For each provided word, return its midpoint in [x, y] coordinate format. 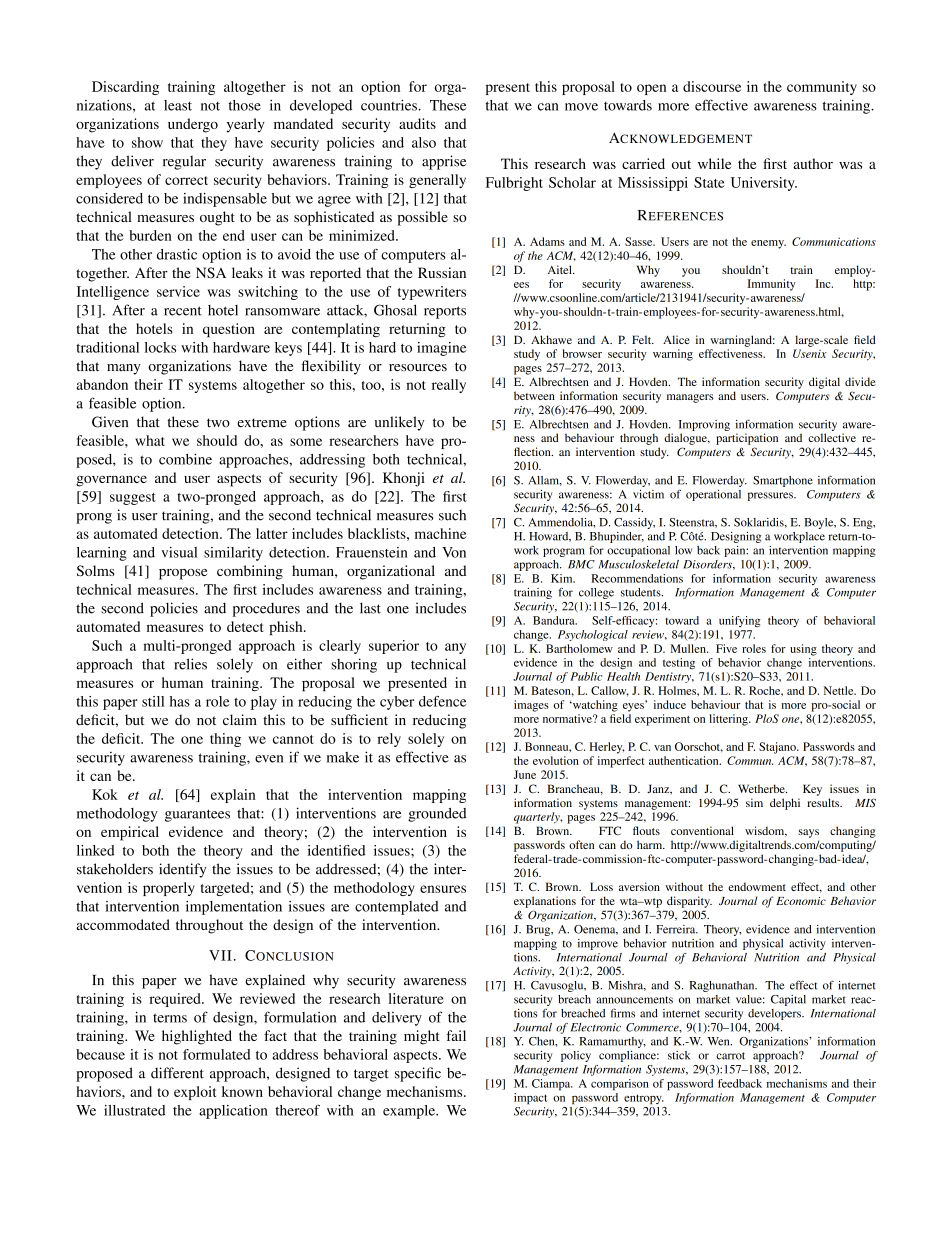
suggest [133, 499]
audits [417, 123]
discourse [712, 86]
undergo [193, 125]
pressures [771, 496]
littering [729, 720]
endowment [757, 886]
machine [440, 533]
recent [183, 311]
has [180, 701]
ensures [443, 889]
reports [445, 312]
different [177, 1073]
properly [169, 889]
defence [442, 701]
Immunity [771, 285]
